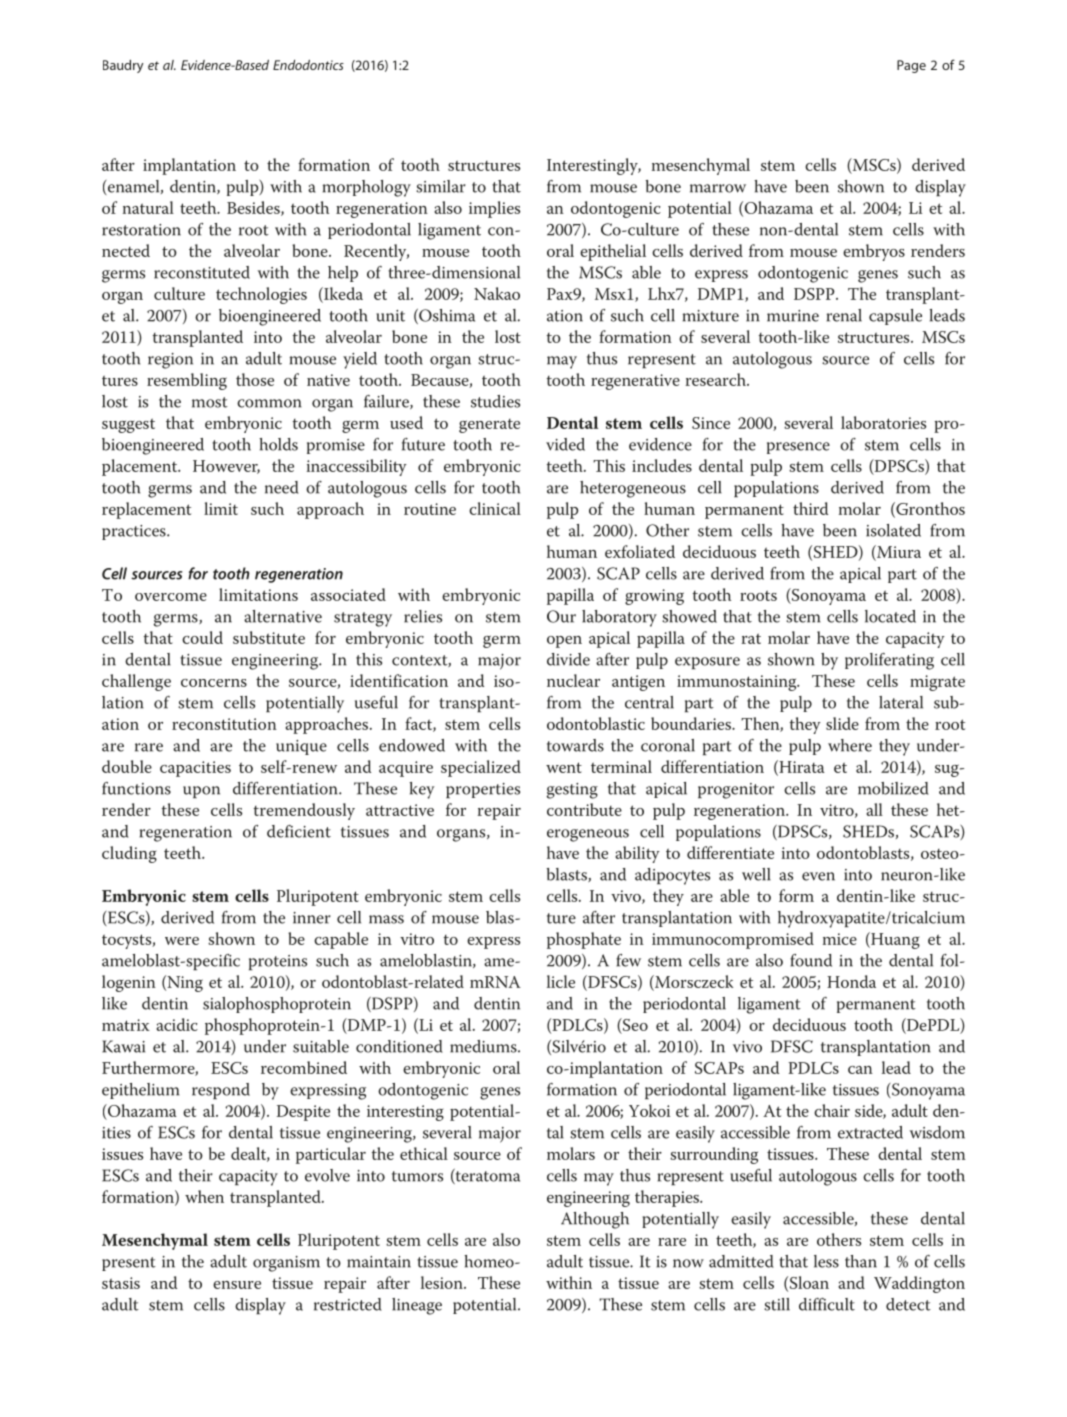 The width and height of the screenshot is (1067, 1417). I want to click on studies, so click(495, 401).
